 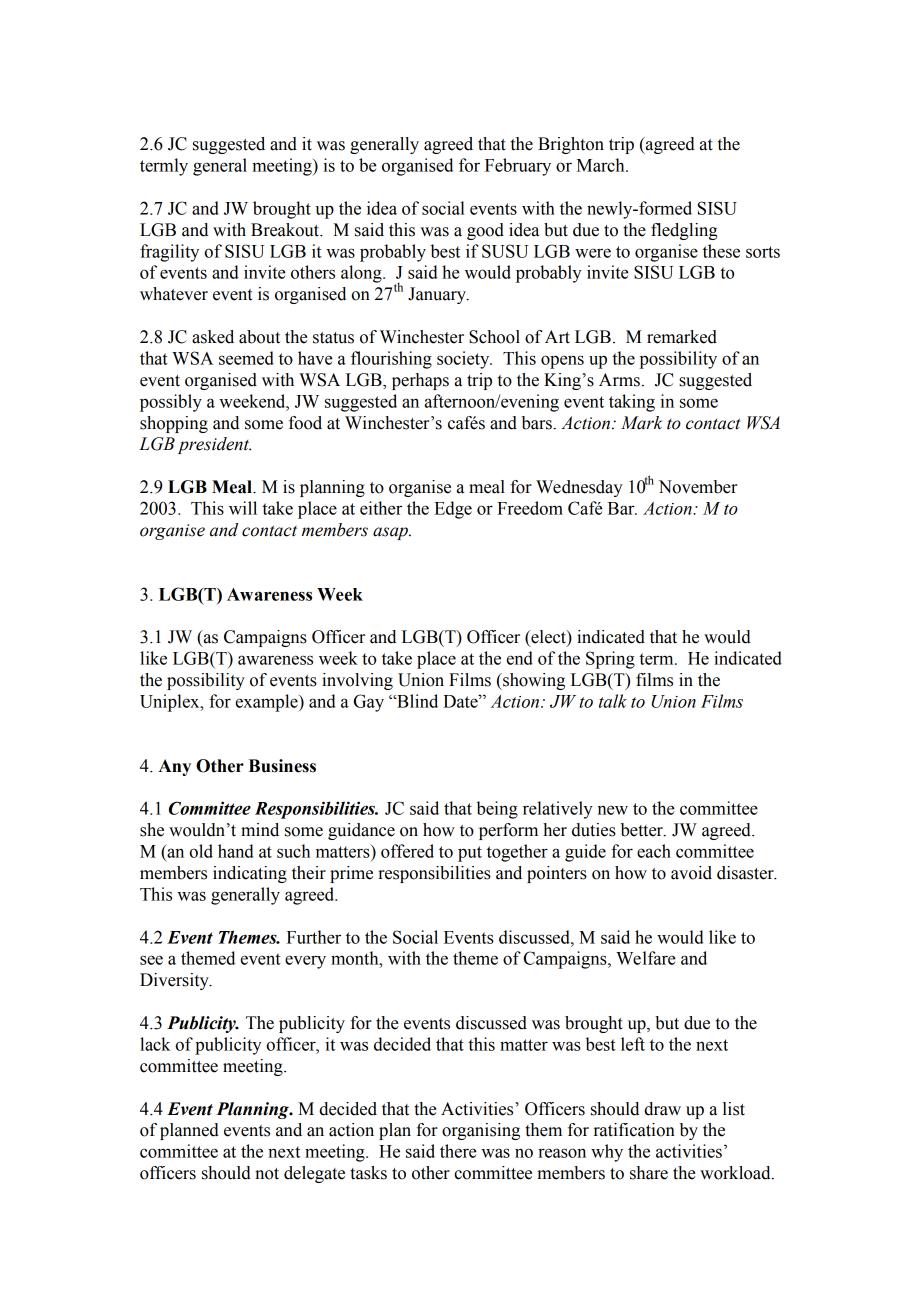 What do you see at coordinates (243, 508) in the screenshot?
I see `will` at bounding box center [243, 508].
